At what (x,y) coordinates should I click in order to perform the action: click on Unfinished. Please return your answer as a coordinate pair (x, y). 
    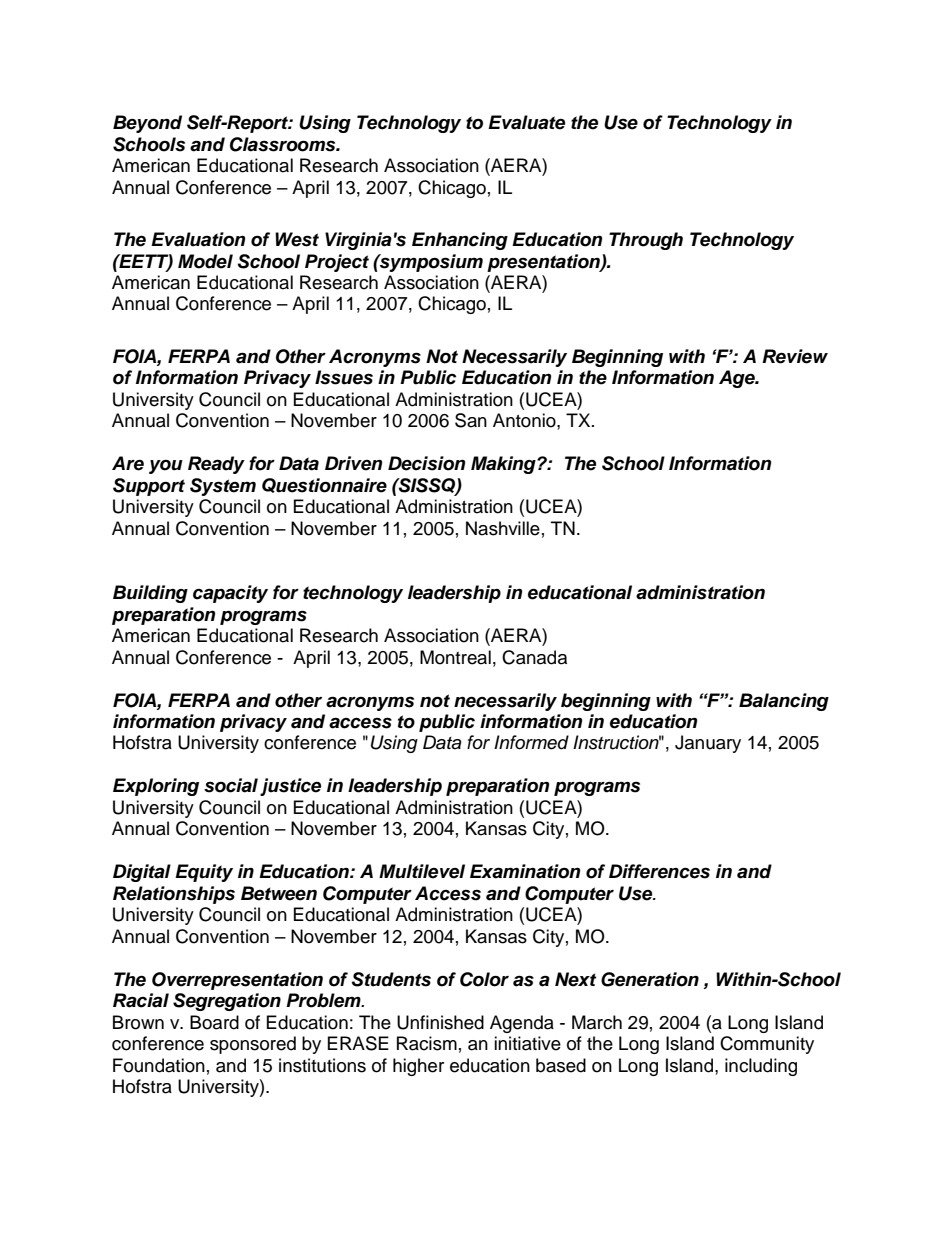
    Looking at the image, I should click on (440, 1022).
